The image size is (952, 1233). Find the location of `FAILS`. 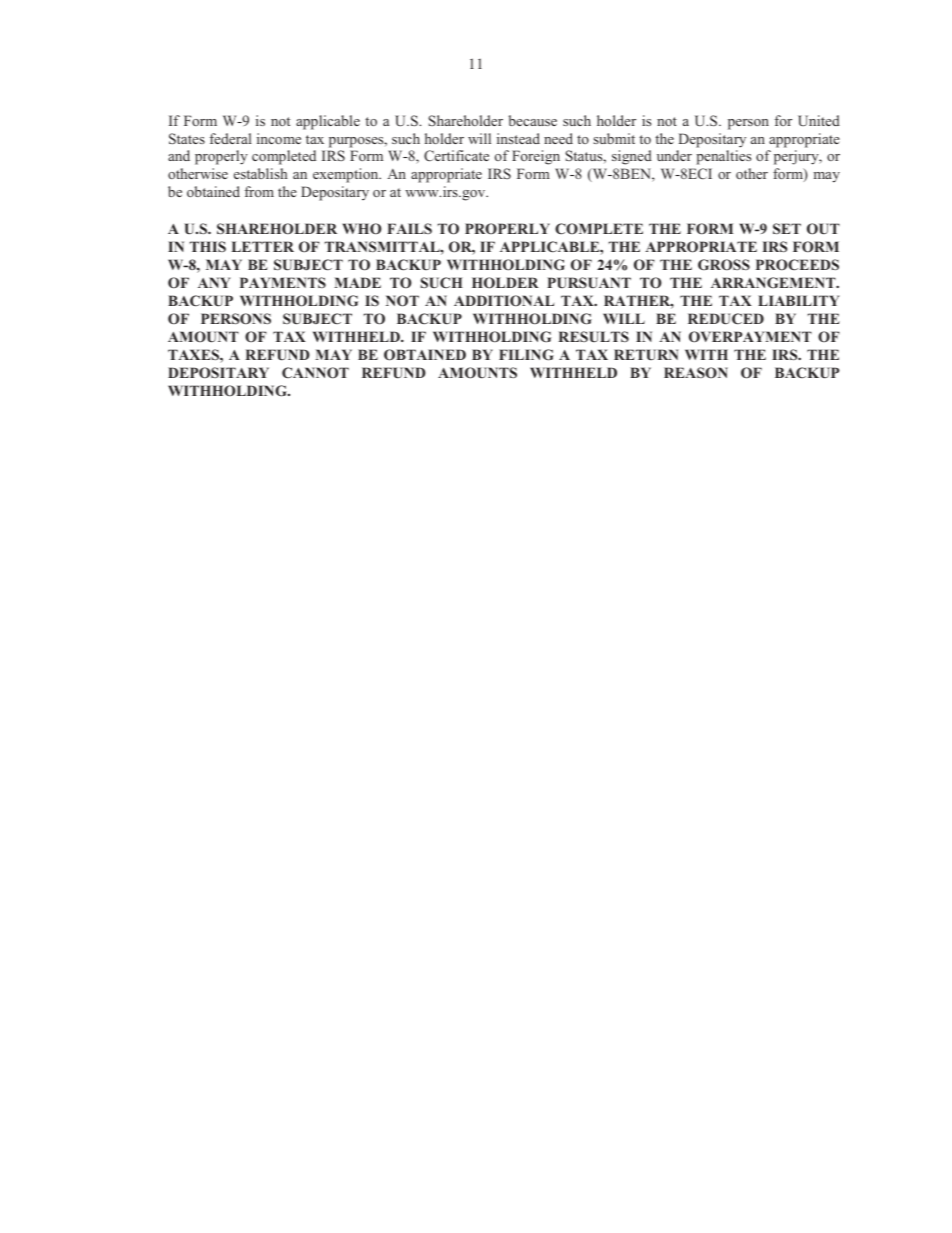

FAILS is located at coordinates (409, 228).
